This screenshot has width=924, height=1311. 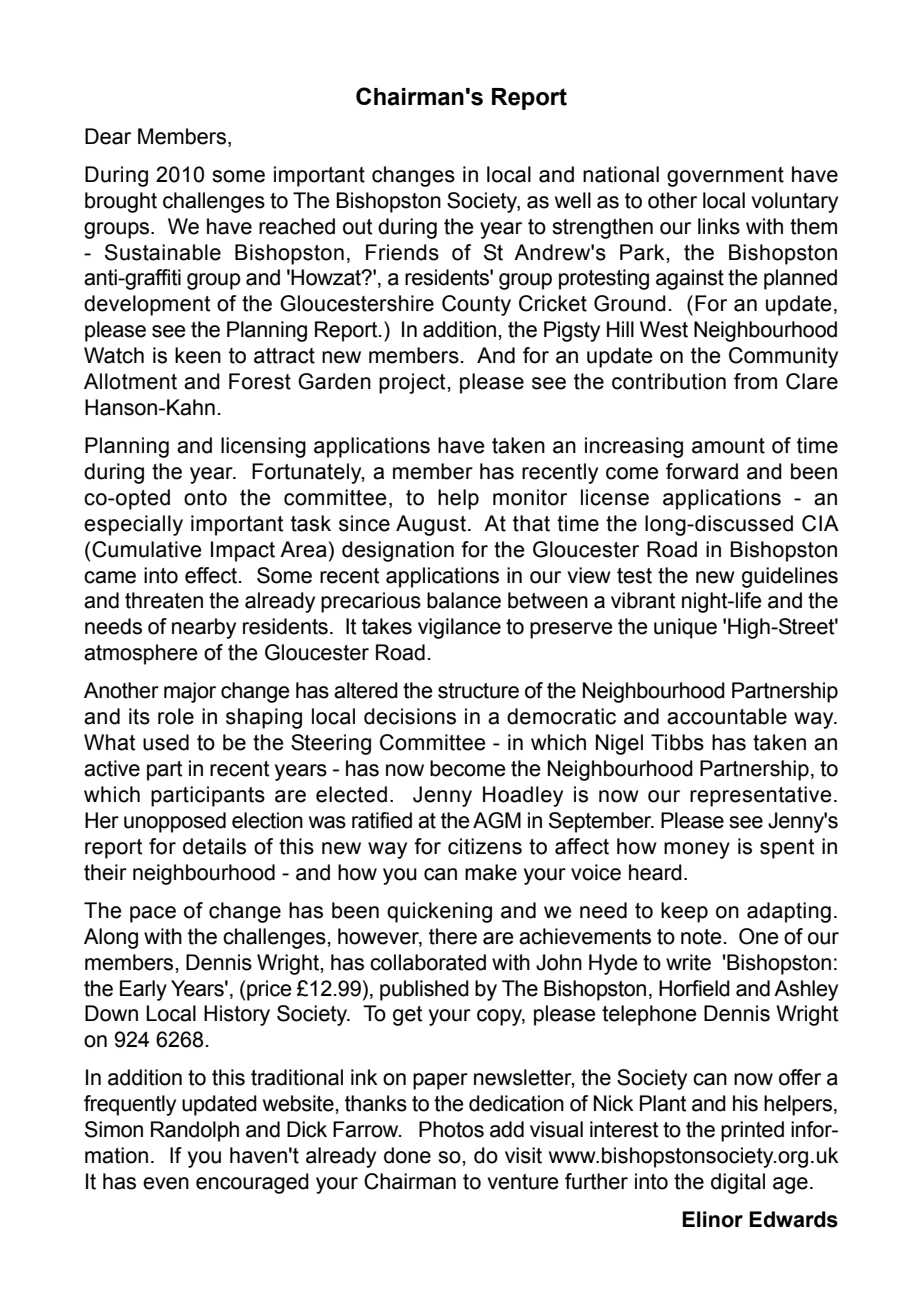 What do you see at coordinates (166, 1183) in the screenshot?
I see `even` at bounding box center [166, 1183].
